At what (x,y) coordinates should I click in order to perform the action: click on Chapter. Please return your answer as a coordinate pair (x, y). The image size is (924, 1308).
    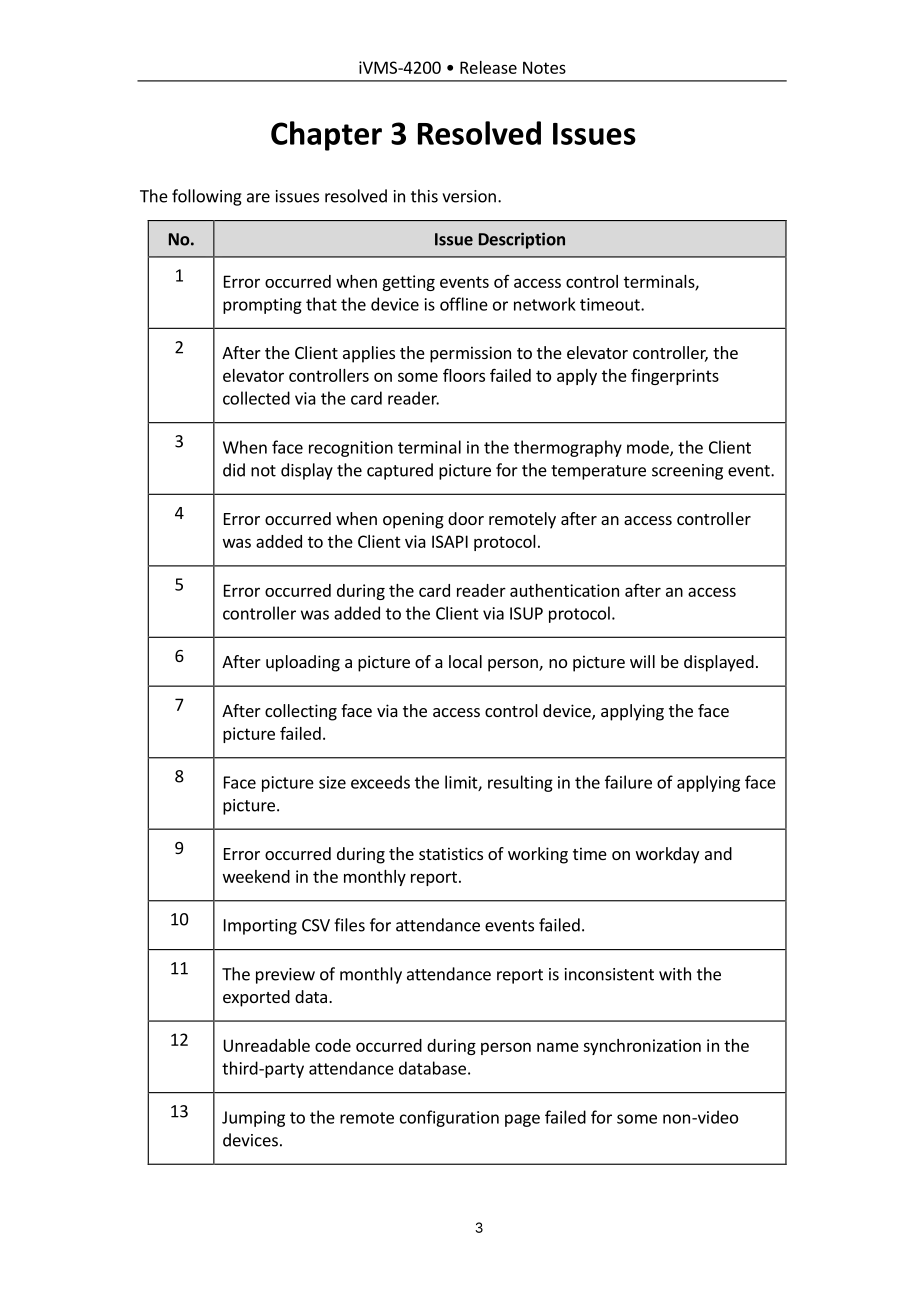
    Looking at the image, I should click on (326, 136).
